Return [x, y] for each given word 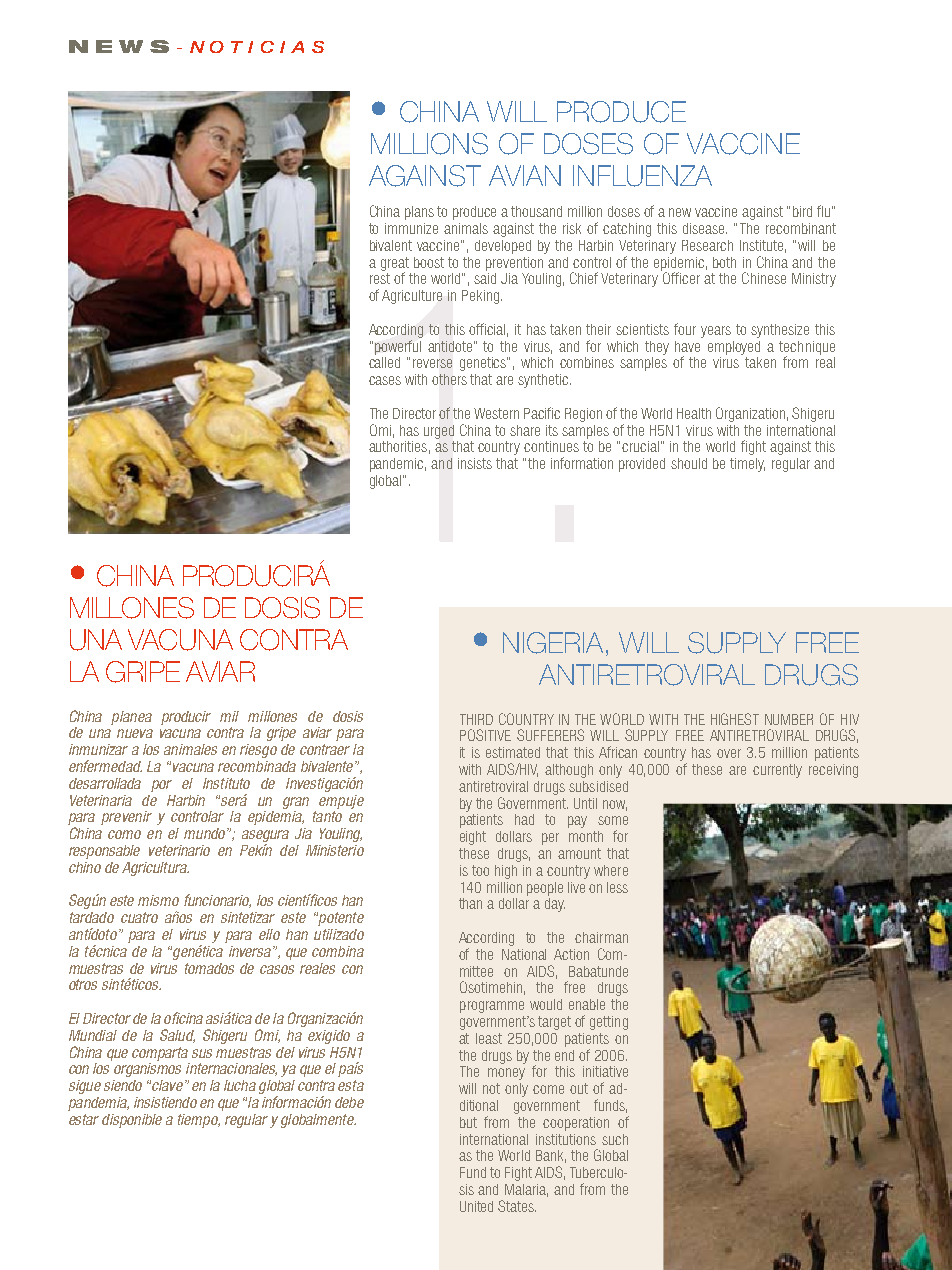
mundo [206, 833]
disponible [132, 1121]
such [615, 1139]
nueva [135, 733]
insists [475, 463]
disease [705, 228]
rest [380, 278]
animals [466, 228]
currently [777, 771]
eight [473, 838]
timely [747, 465]
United [476, 1206]
